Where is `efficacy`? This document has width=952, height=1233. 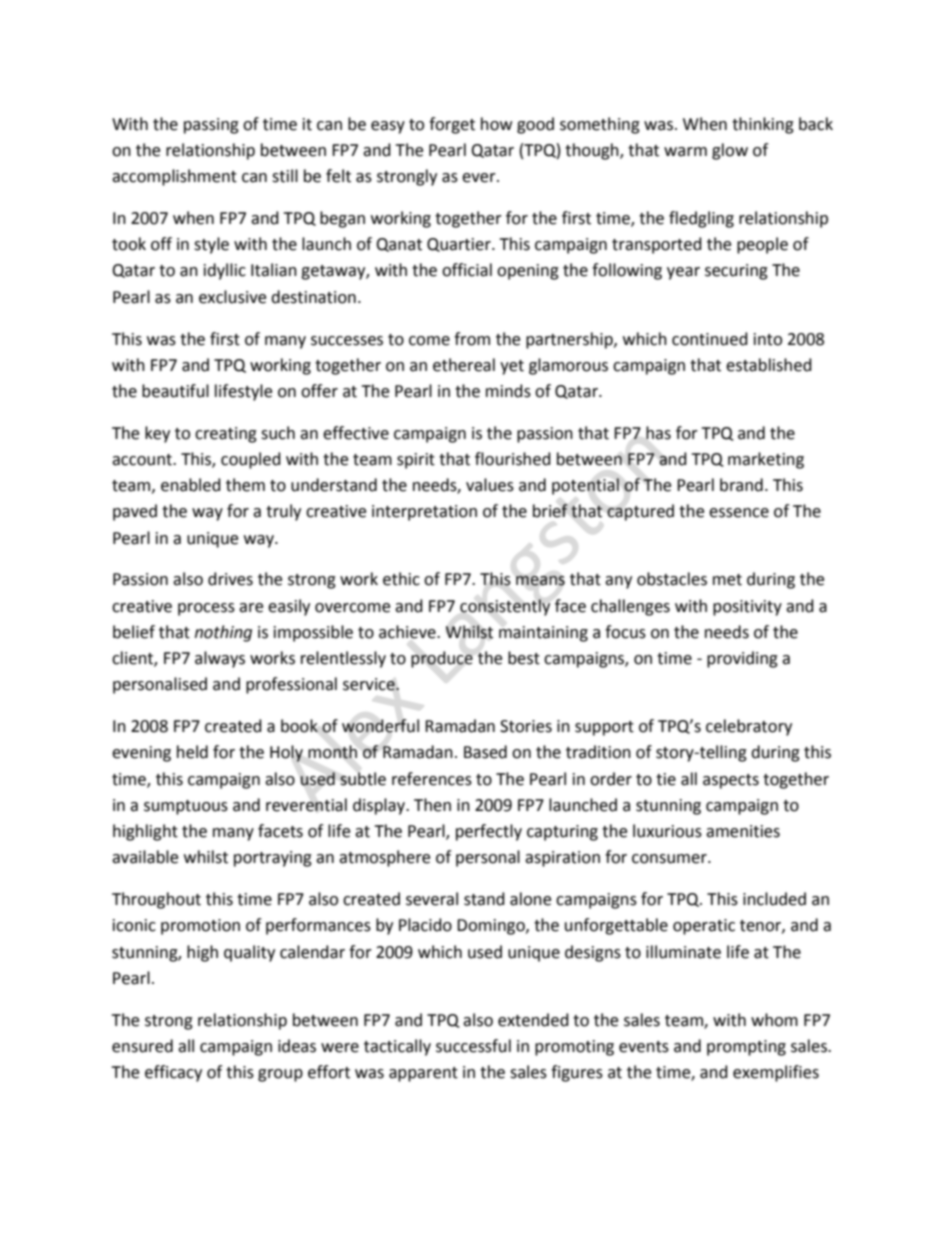 efficacy is located at coordinates (173, 1073).
